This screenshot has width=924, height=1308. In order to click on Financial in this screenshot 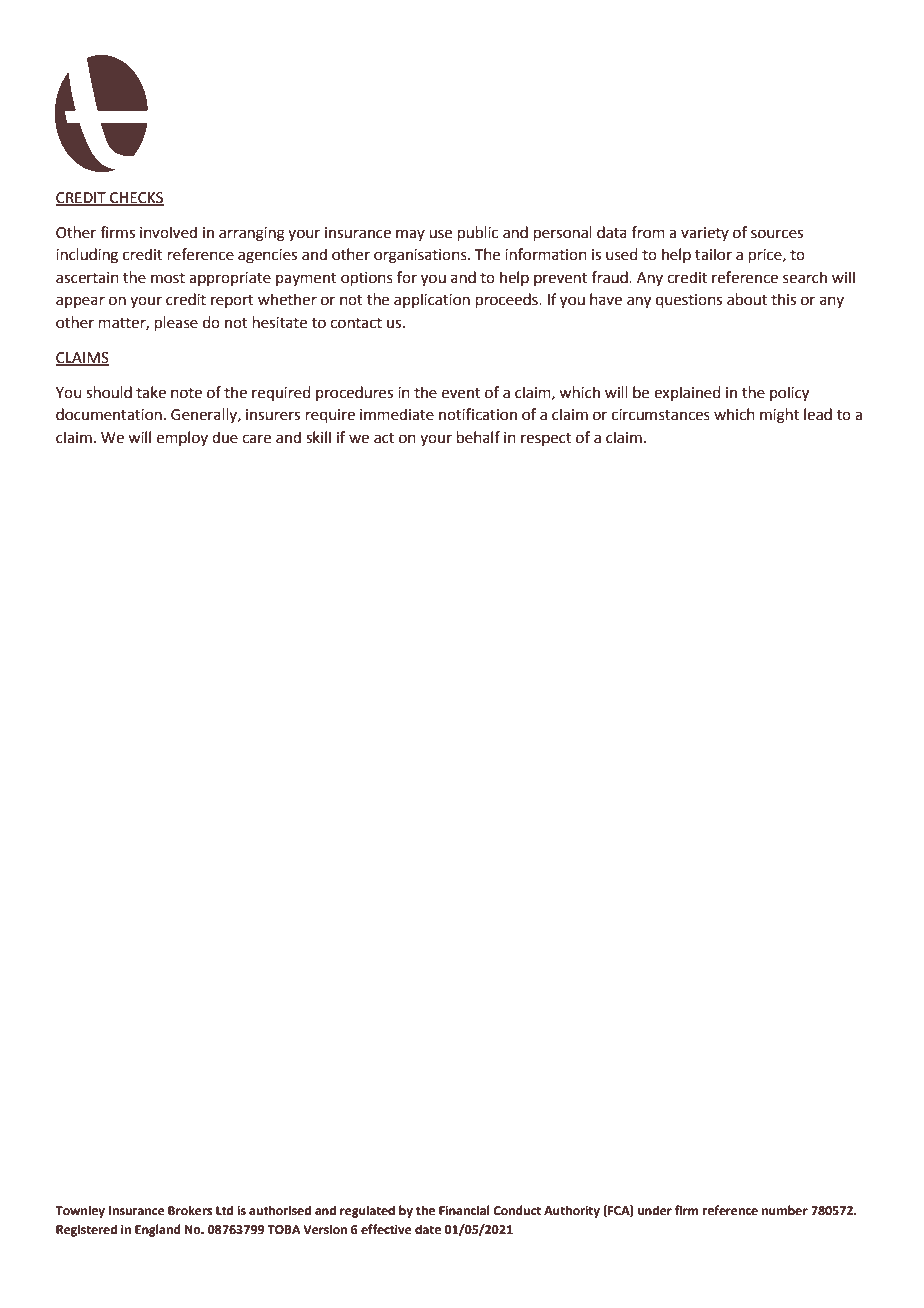, I will do `click(464, 1210)`.
